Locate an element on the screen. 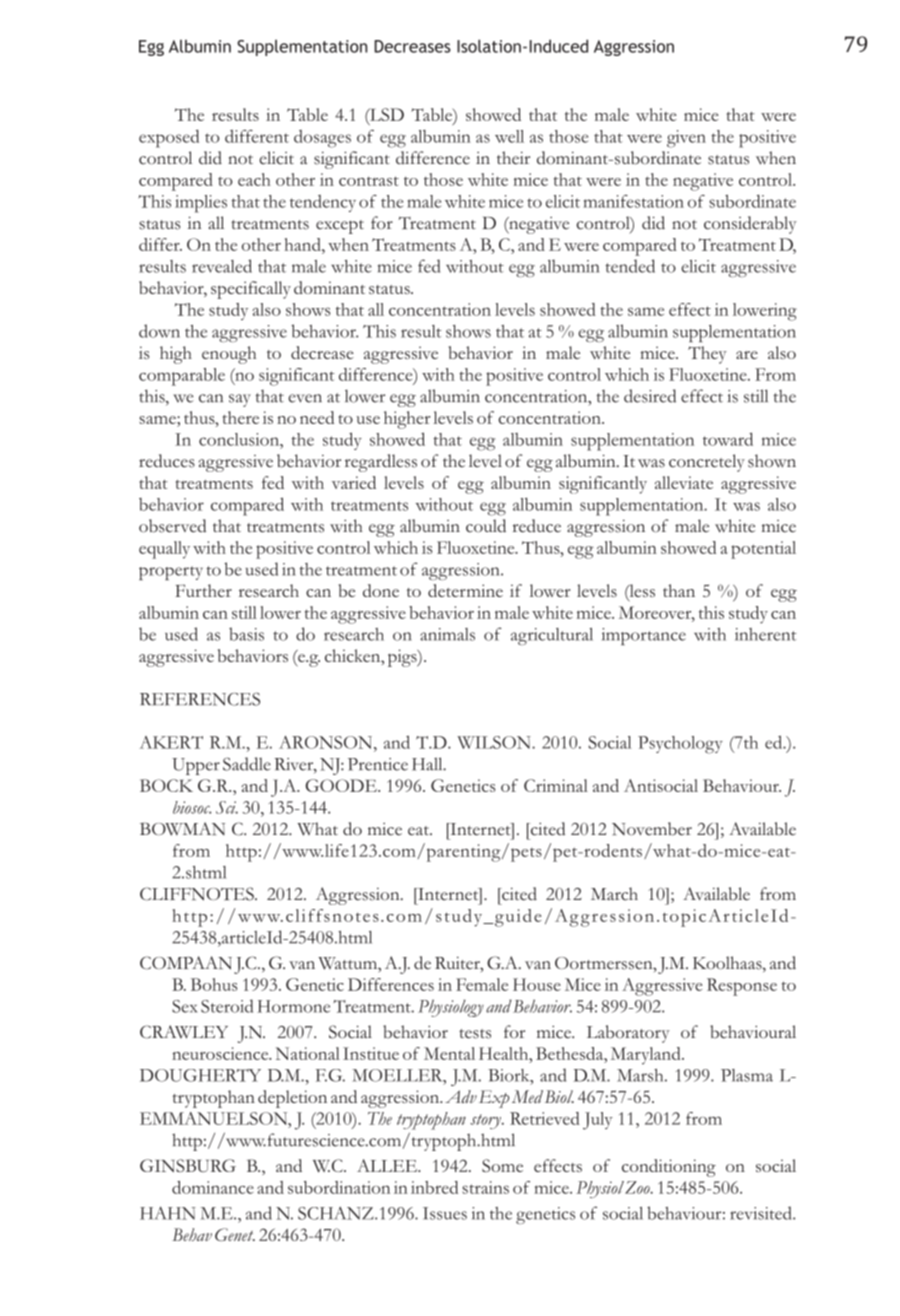 The height and width of the screenshot is (1316, 900). conditioning is located at coordinates (669, 1168).
